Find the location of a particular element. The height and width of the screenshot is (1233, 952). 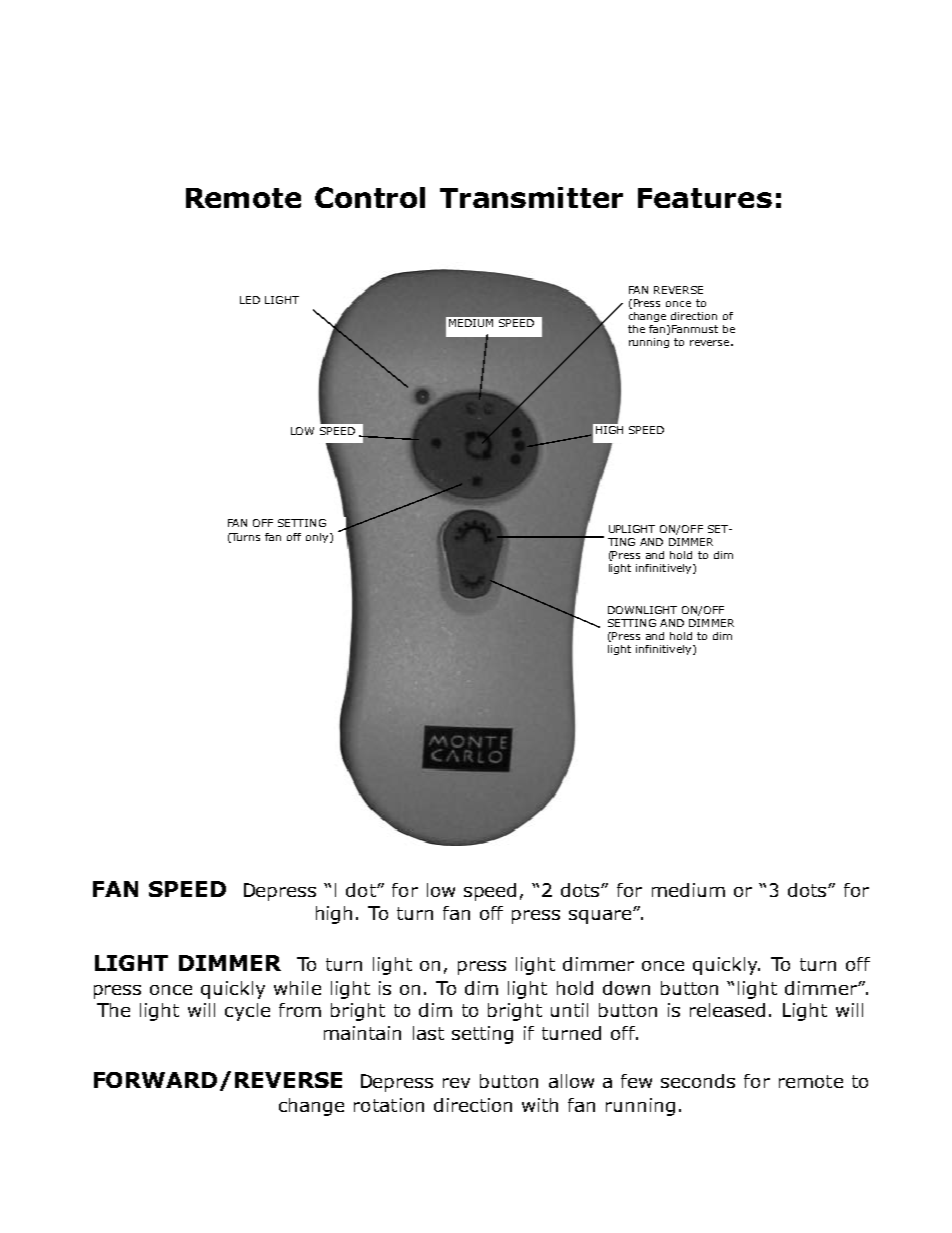

only is located at coordinates (318, 538).
